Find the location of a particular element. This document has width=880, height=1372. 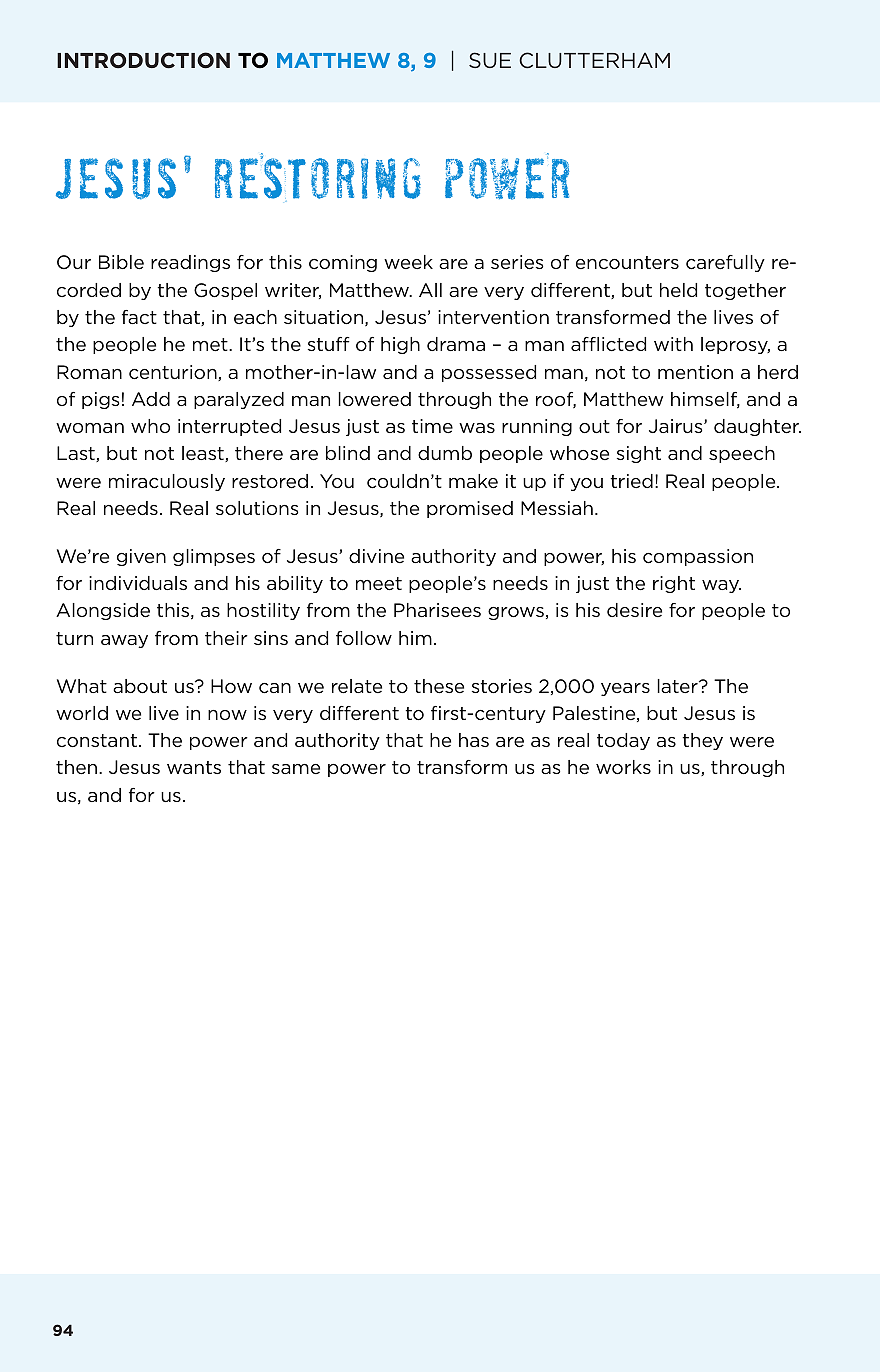

they is located at coordinates (702, 741).
